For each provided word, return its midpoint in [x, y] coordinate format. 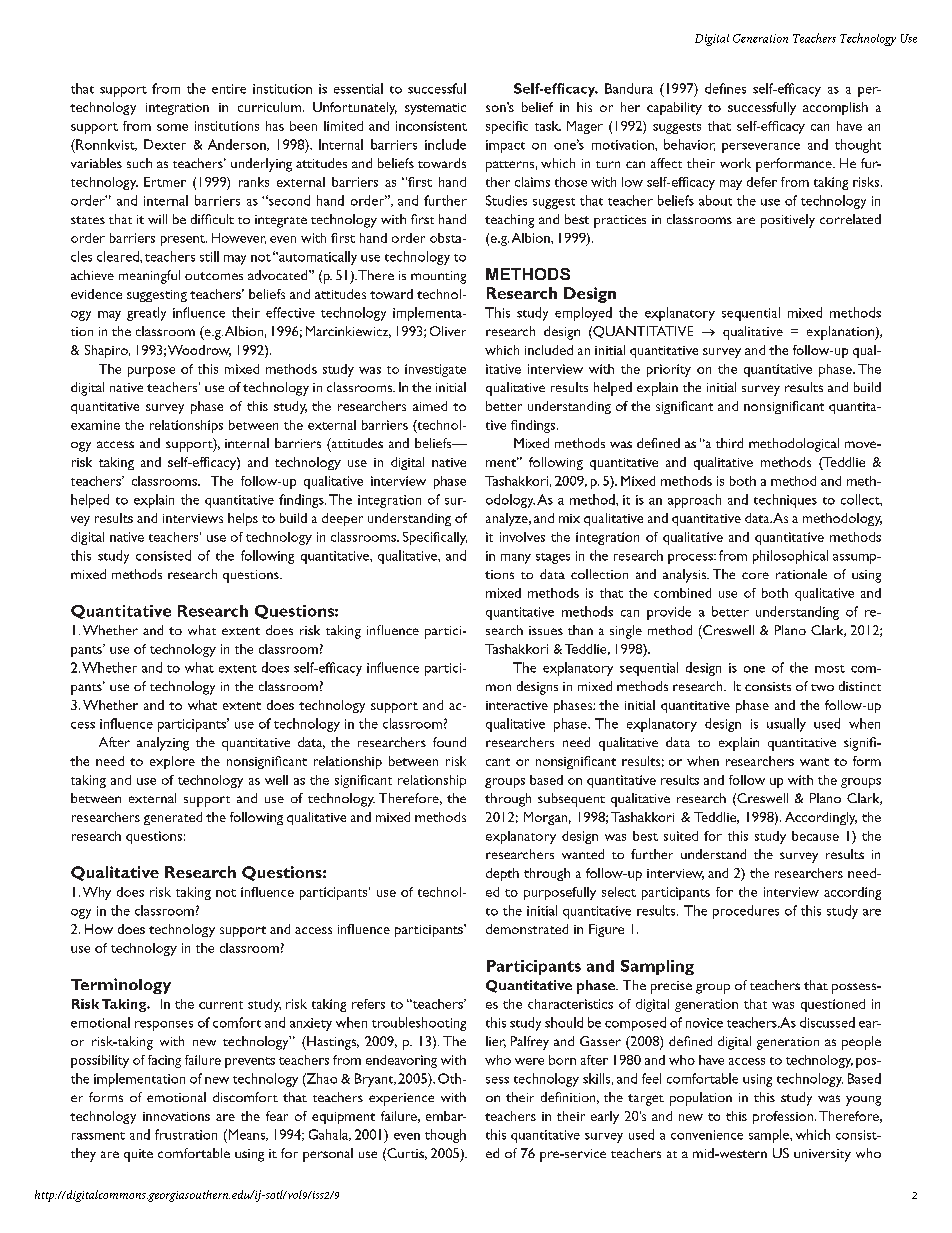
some [172, 127]
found [449, 742]
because [815, 836]
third [729, 443]
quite [138, 1155]
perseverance [761, 148]
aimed [430, 406]
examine [95, 425]
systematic [435, 109]
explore [172, 762]
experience [401, 1099]
